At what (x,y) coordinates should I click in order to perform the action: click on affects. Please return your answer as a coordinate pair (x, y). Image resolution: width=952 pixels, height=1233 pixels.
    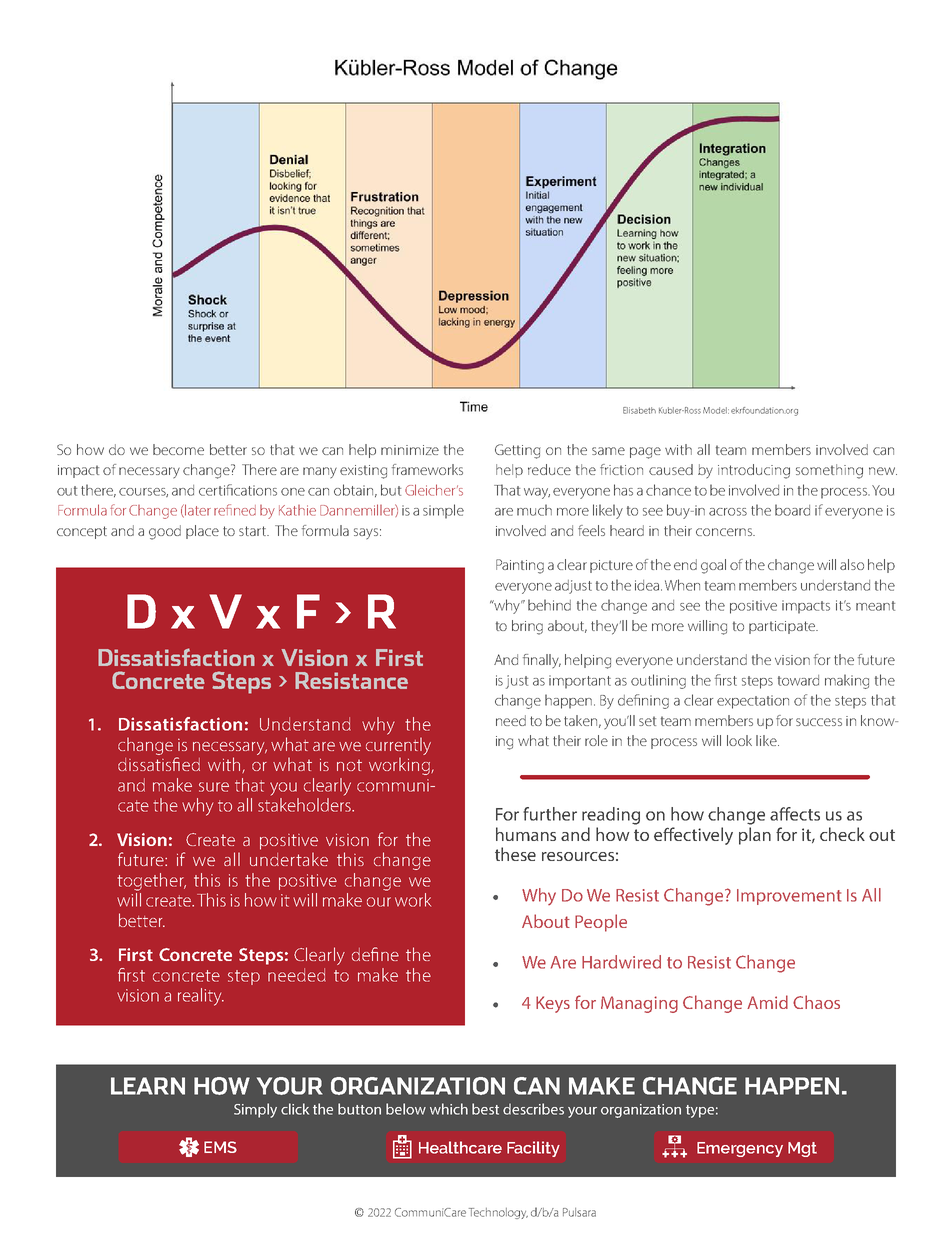
    Looking at the image, I should click on (795, 814).
